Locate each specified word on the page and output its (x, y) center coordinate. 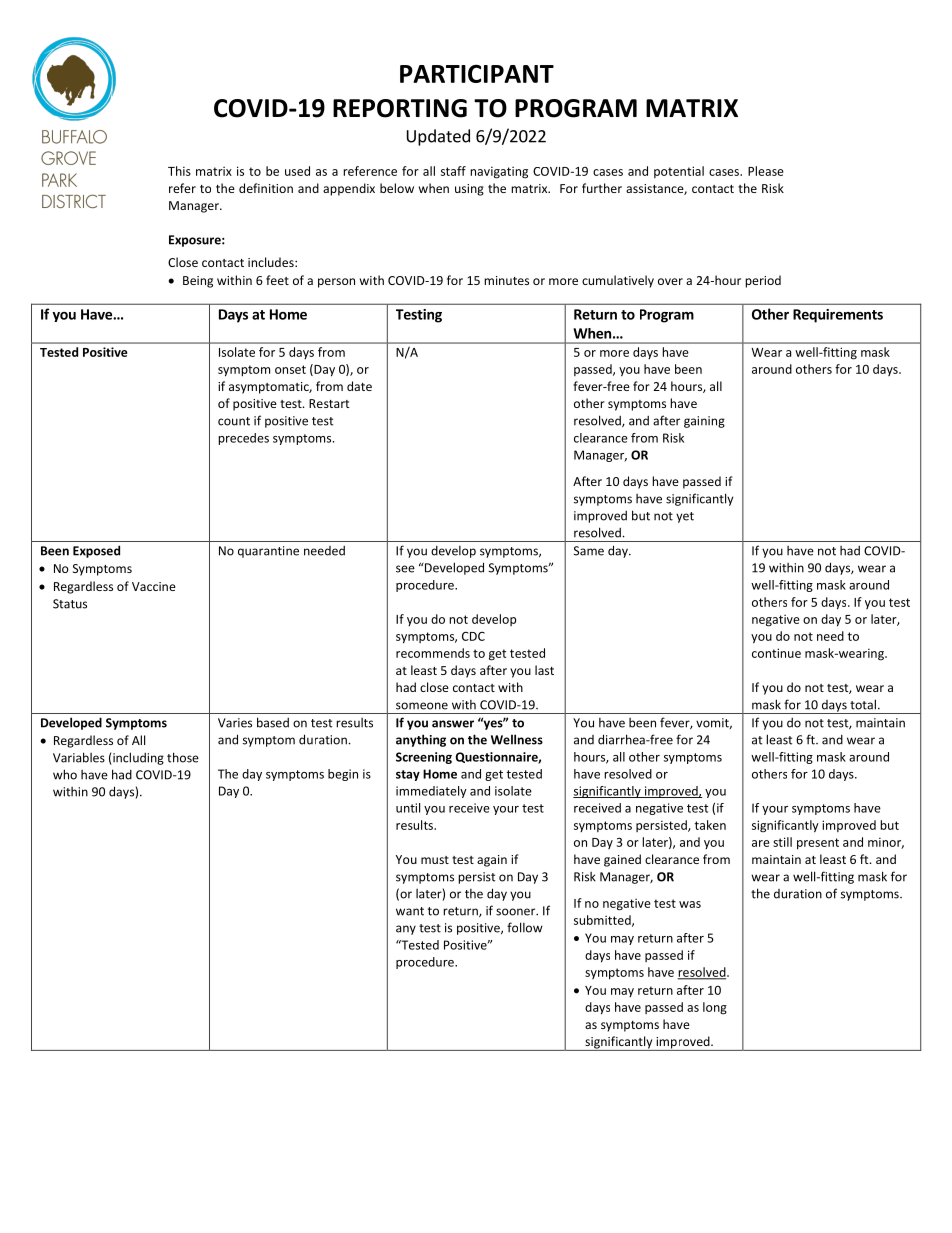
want (410, 911)
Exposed (96, 551)
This (179, 171)
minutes (506, 280)
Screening (424, 758)
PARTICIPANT (477, 73)
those (183, 757)
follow (525, 927)
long (715, 1008)
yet (685, 517)
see (405, 569)
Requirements (838, 316)
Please (766, 171)
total (863, 704)
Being (198, 282)
